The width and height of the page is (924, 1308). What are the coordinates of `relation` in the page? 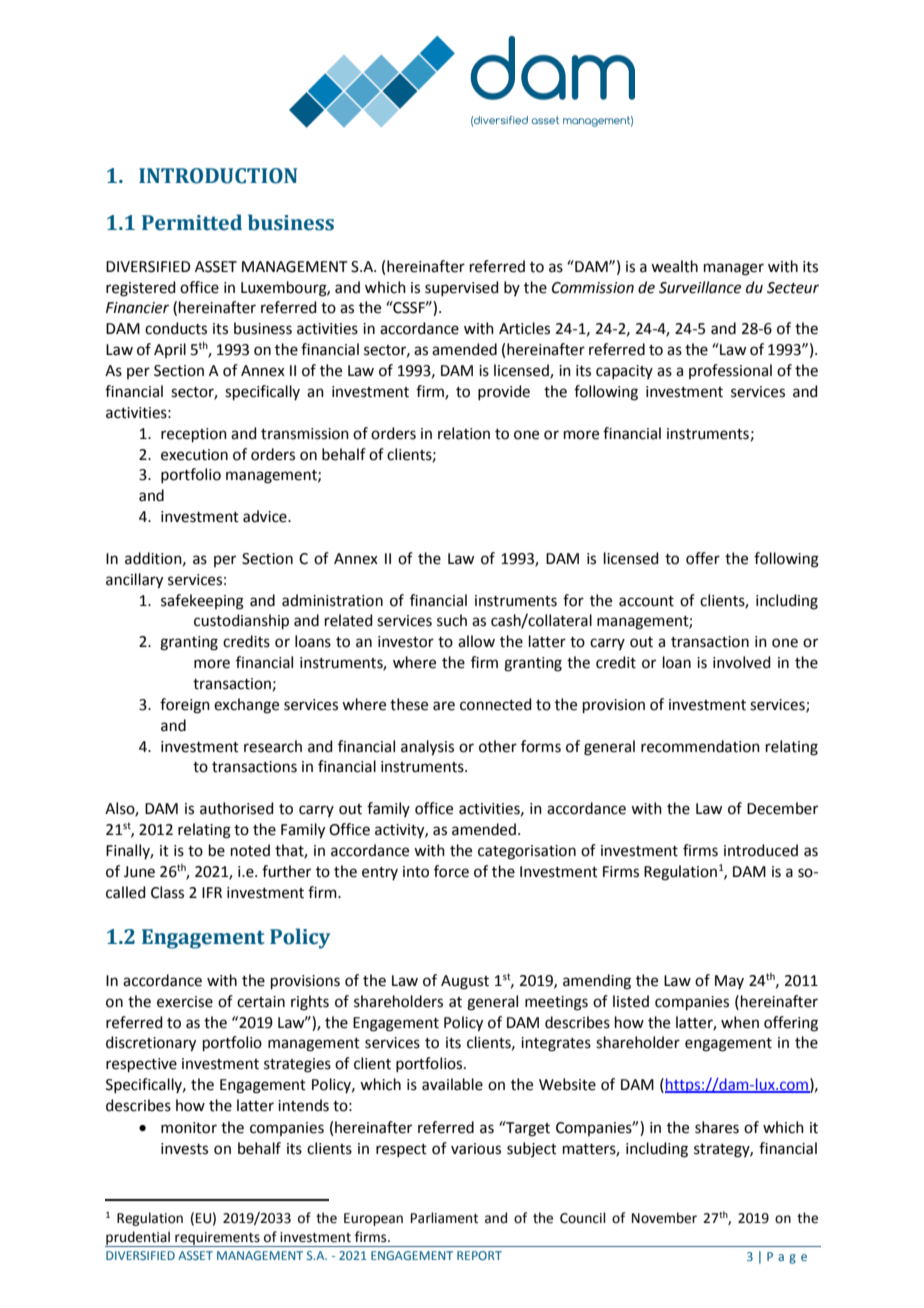 It's located at (464, 433).
